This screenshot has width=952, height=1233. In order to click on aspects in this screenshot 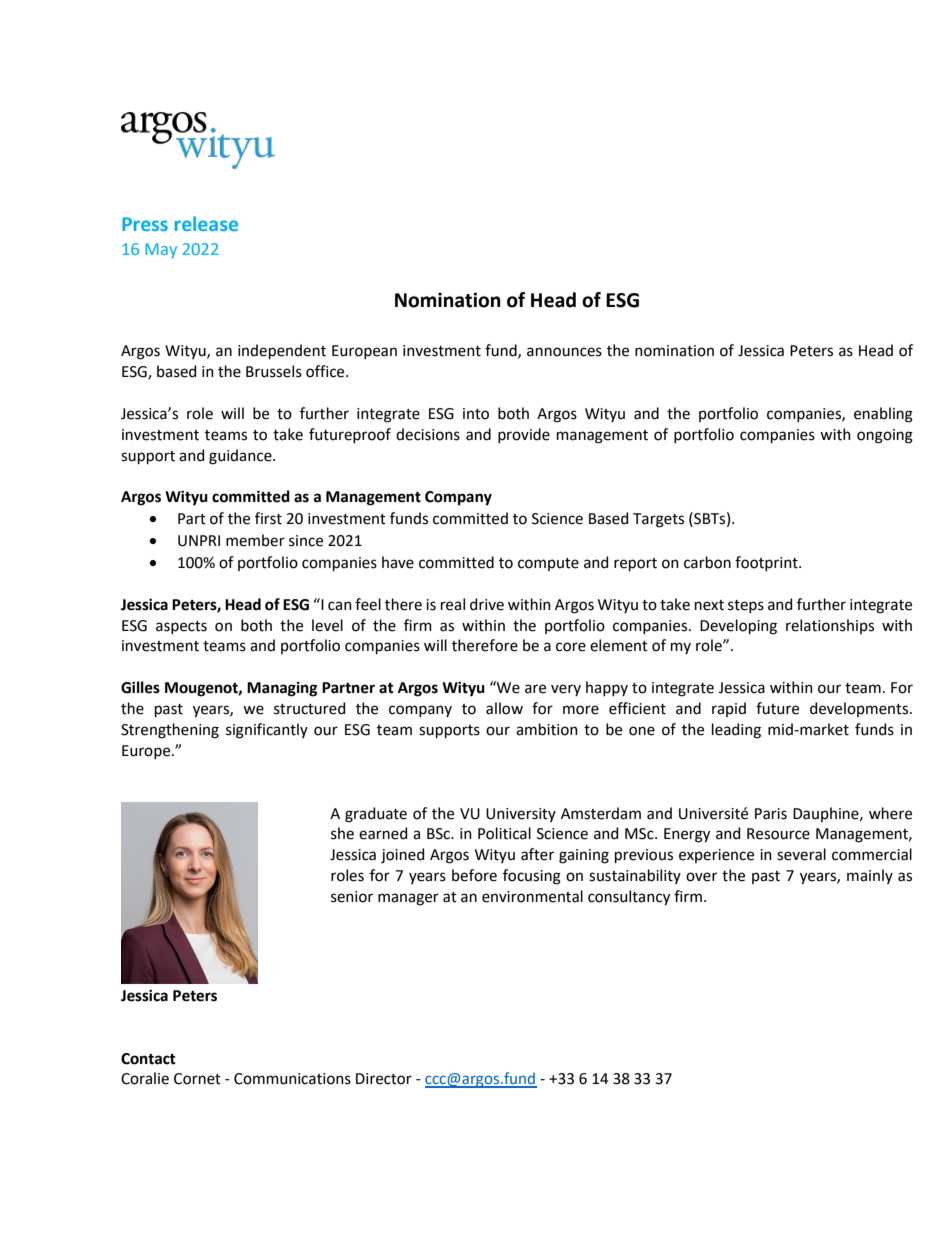, I will do `click(181, 627)`.
